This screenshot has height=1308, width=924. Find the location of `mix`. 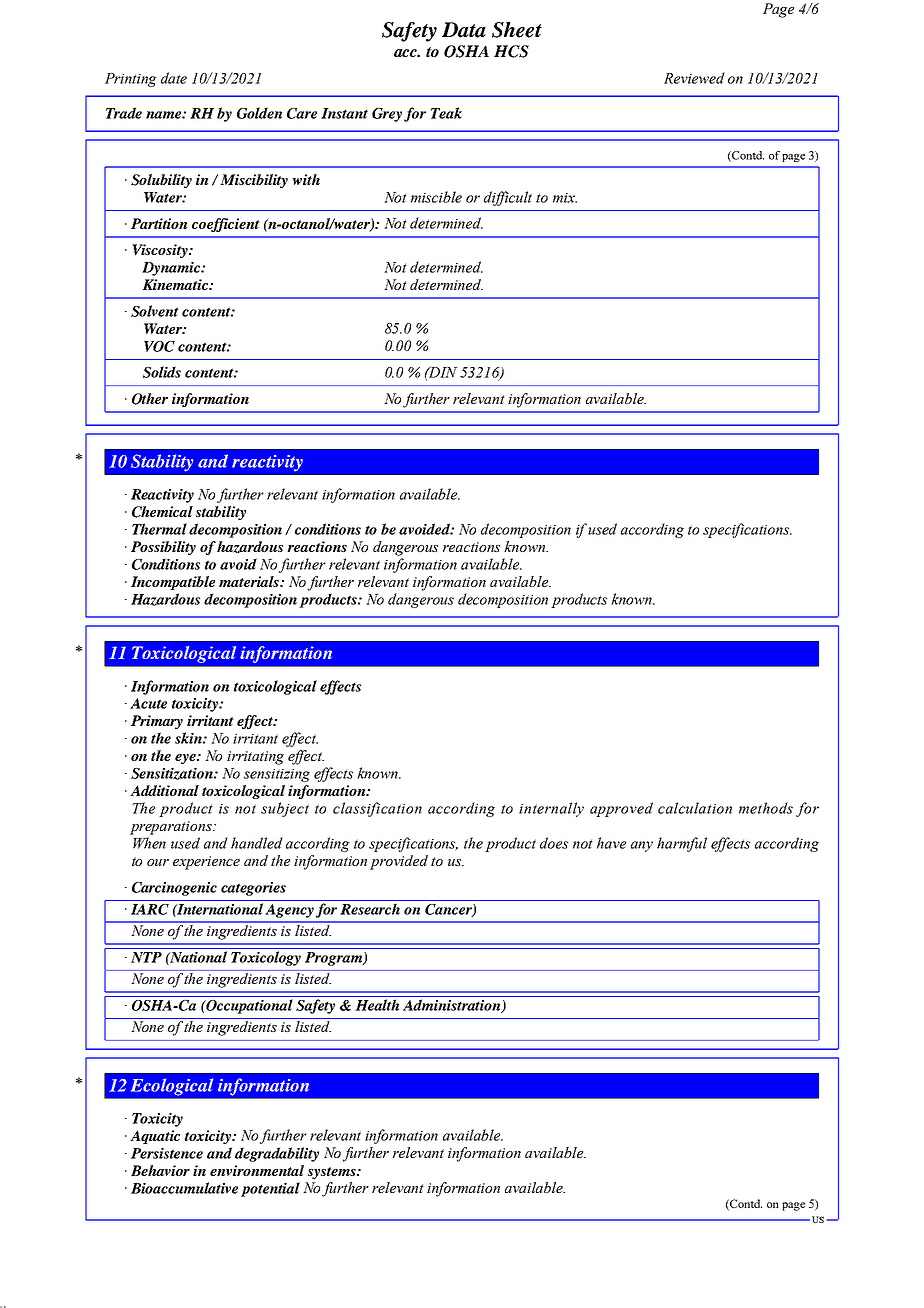

mix is located at coordinates (565, 198).
